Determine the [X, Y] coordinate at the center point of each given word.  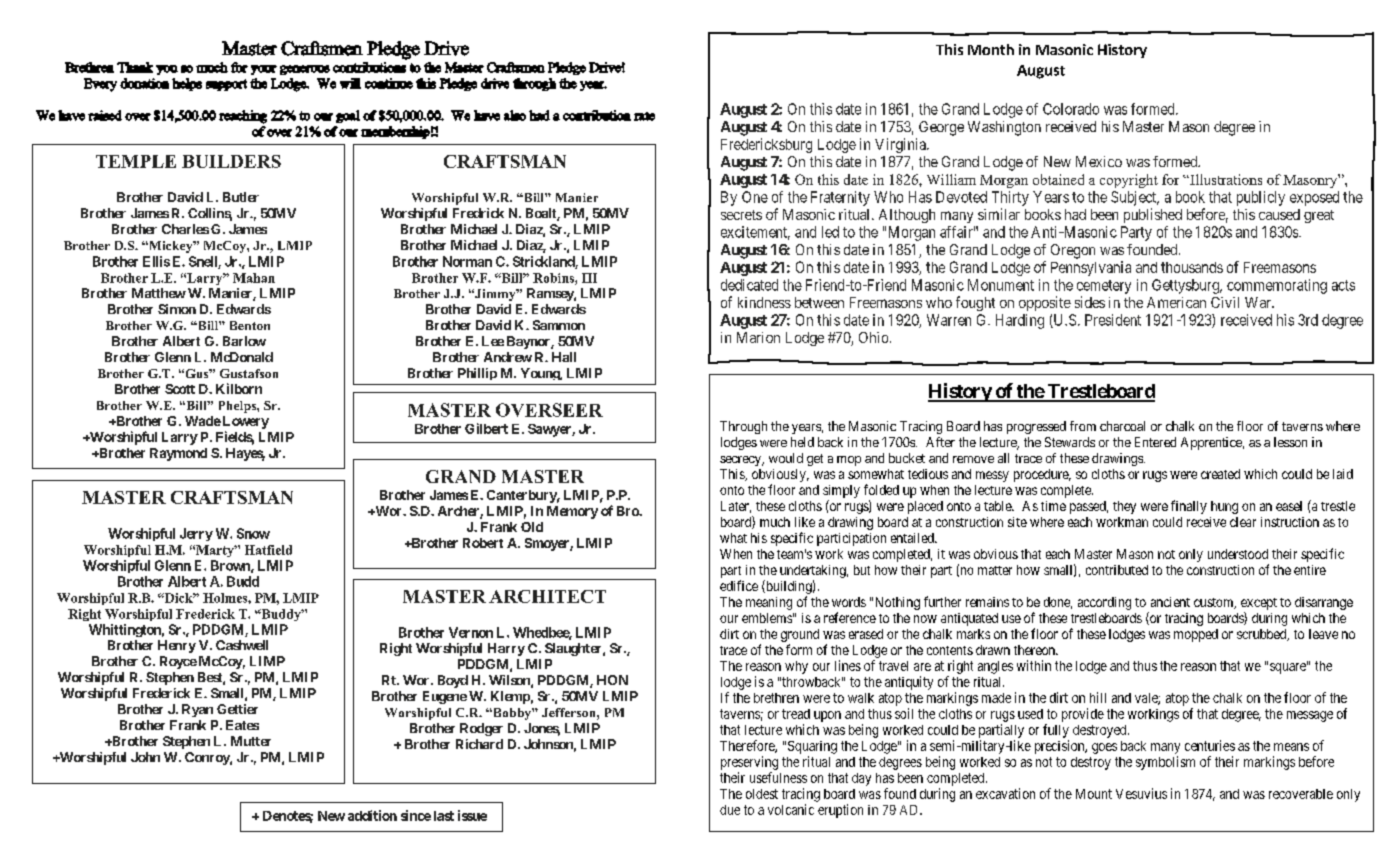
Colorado [1071, 109]
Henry [177, 646]
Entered [1155, 442]
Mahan [254, 278]
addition [372, 815]
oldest [762, 794]
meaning [769, 603]
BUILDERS [231, 161]
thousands [1192, 267]
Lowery [244, 422]
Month [991, 49]
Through [743, 427]
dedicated [749, 285]
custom [1215, 603]
